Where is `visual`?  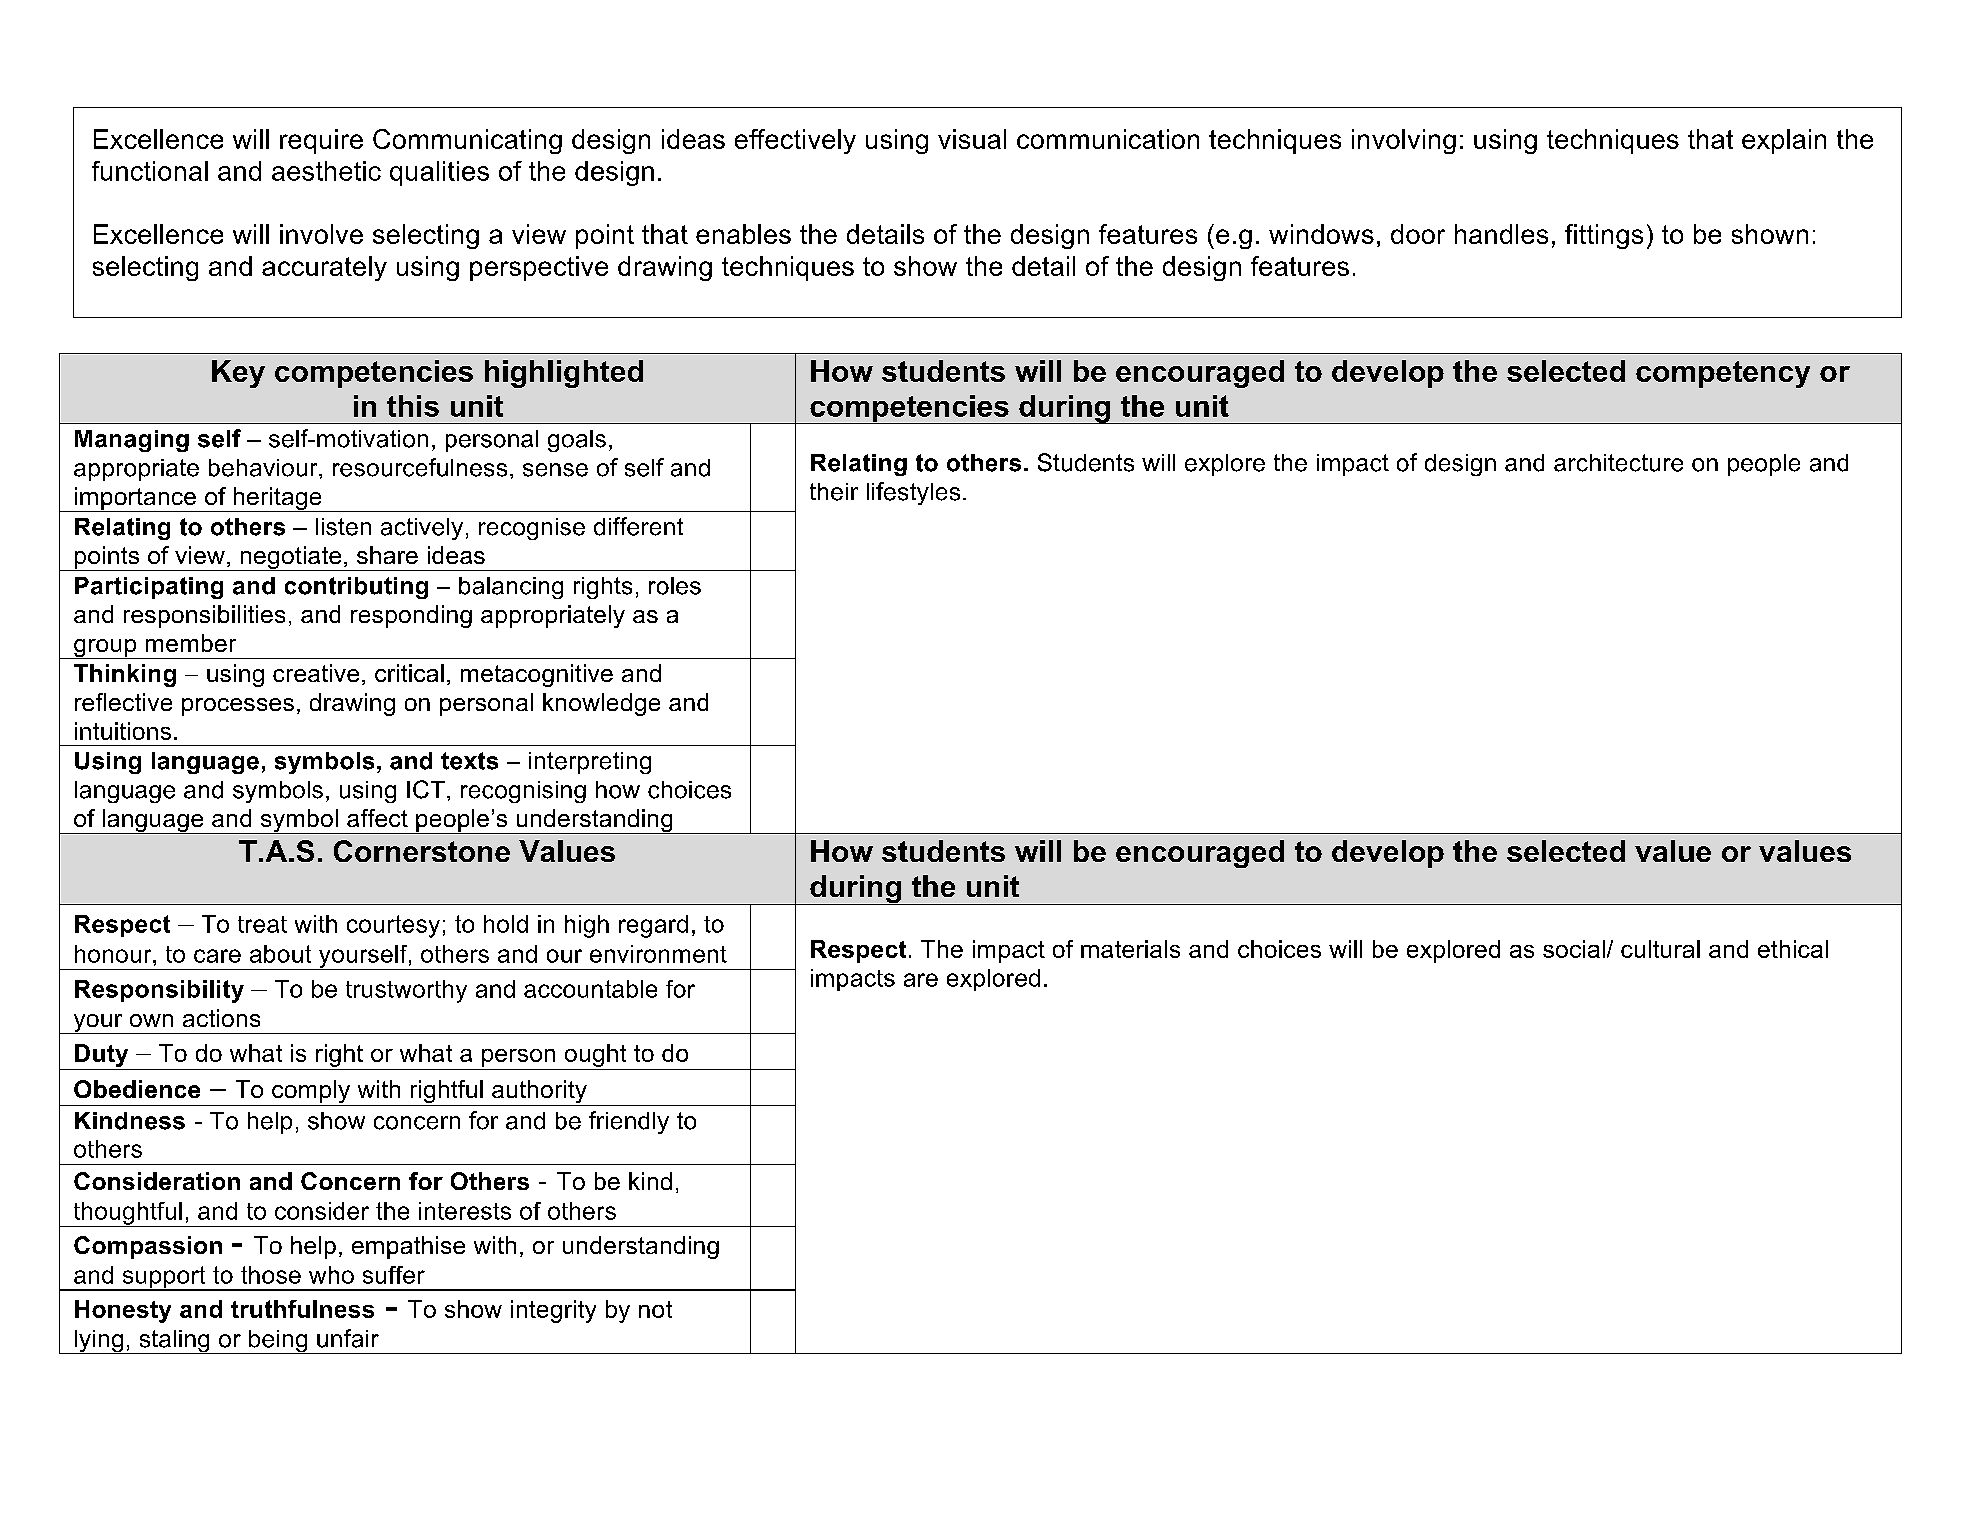
visual is located at coordinates (972, 139).
